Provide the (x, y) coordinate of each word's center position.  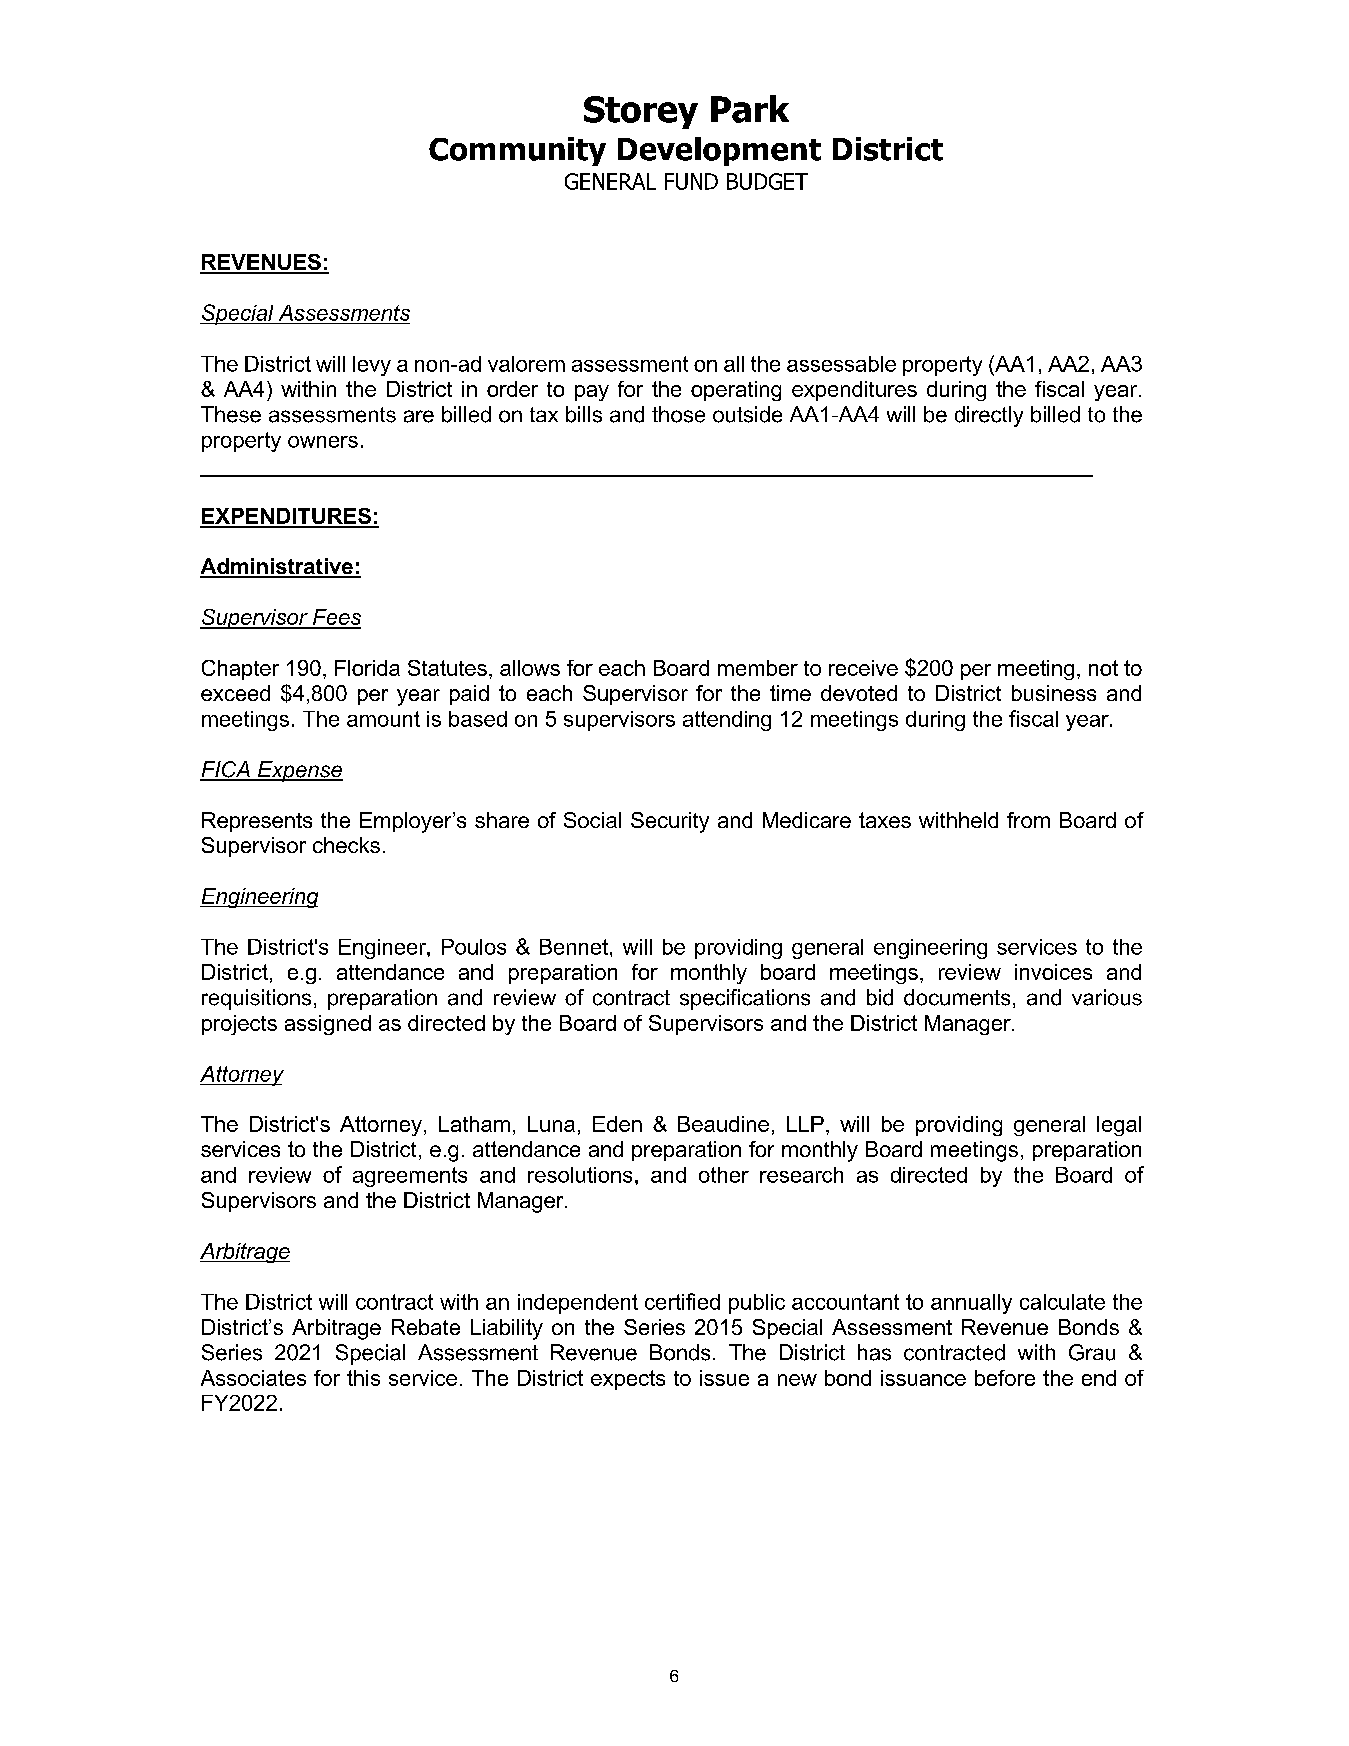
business (1054, 693)
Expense (299, 771)
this (363, 1378)
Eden (617, 1124)
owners (323, 442)
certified (682, 1301)
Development (719, 151)
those (678, 414)
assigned (328, 1025)
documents (957, 997)
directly (989, 416)
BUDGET (767, 181)
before (1005, 1378)
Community (517, 151)
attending (727, 721)
